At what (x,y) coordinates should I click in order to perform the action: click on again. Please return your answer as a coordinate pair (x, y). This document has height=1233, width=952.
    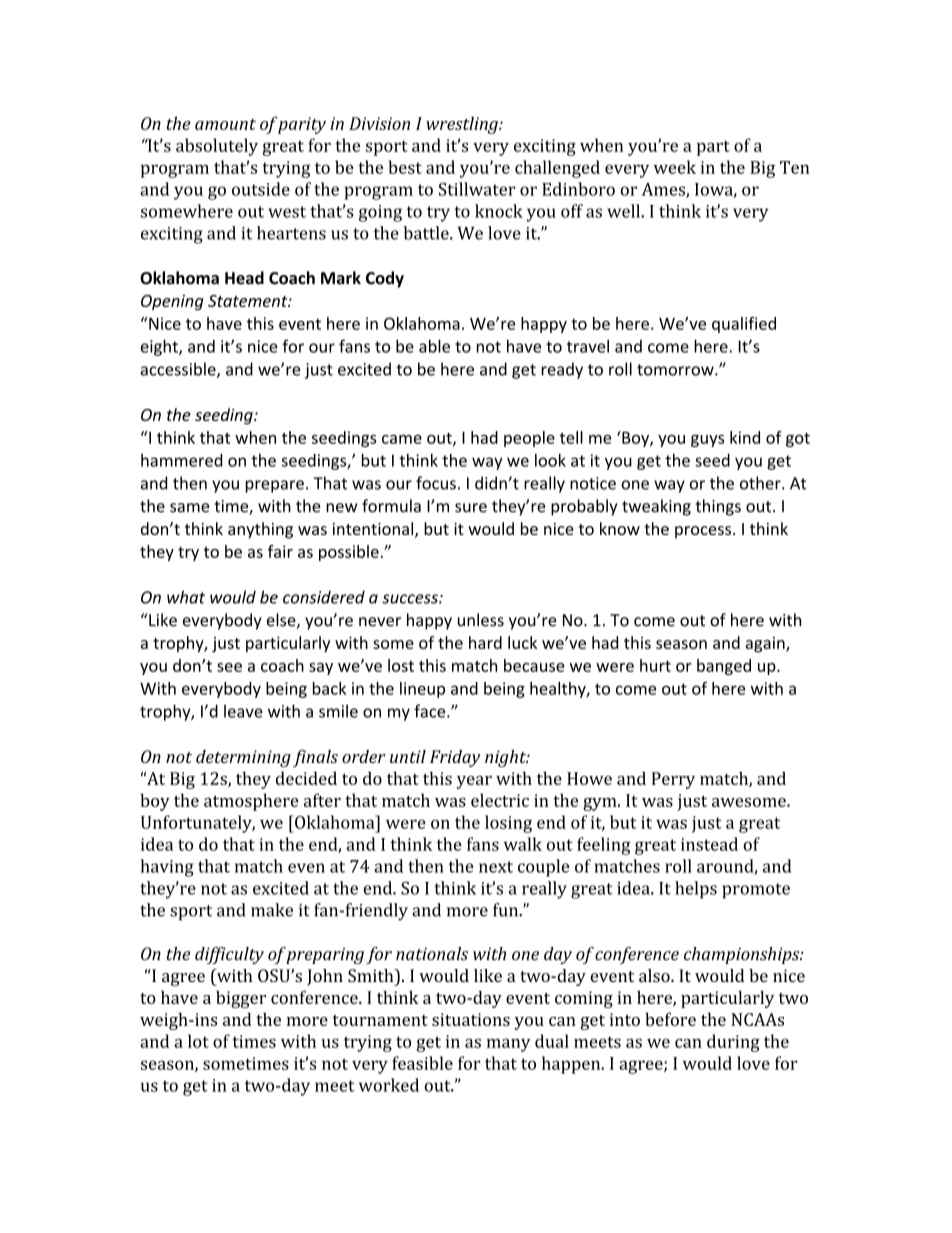
    Looking at the image, I should click on (766, 645).
